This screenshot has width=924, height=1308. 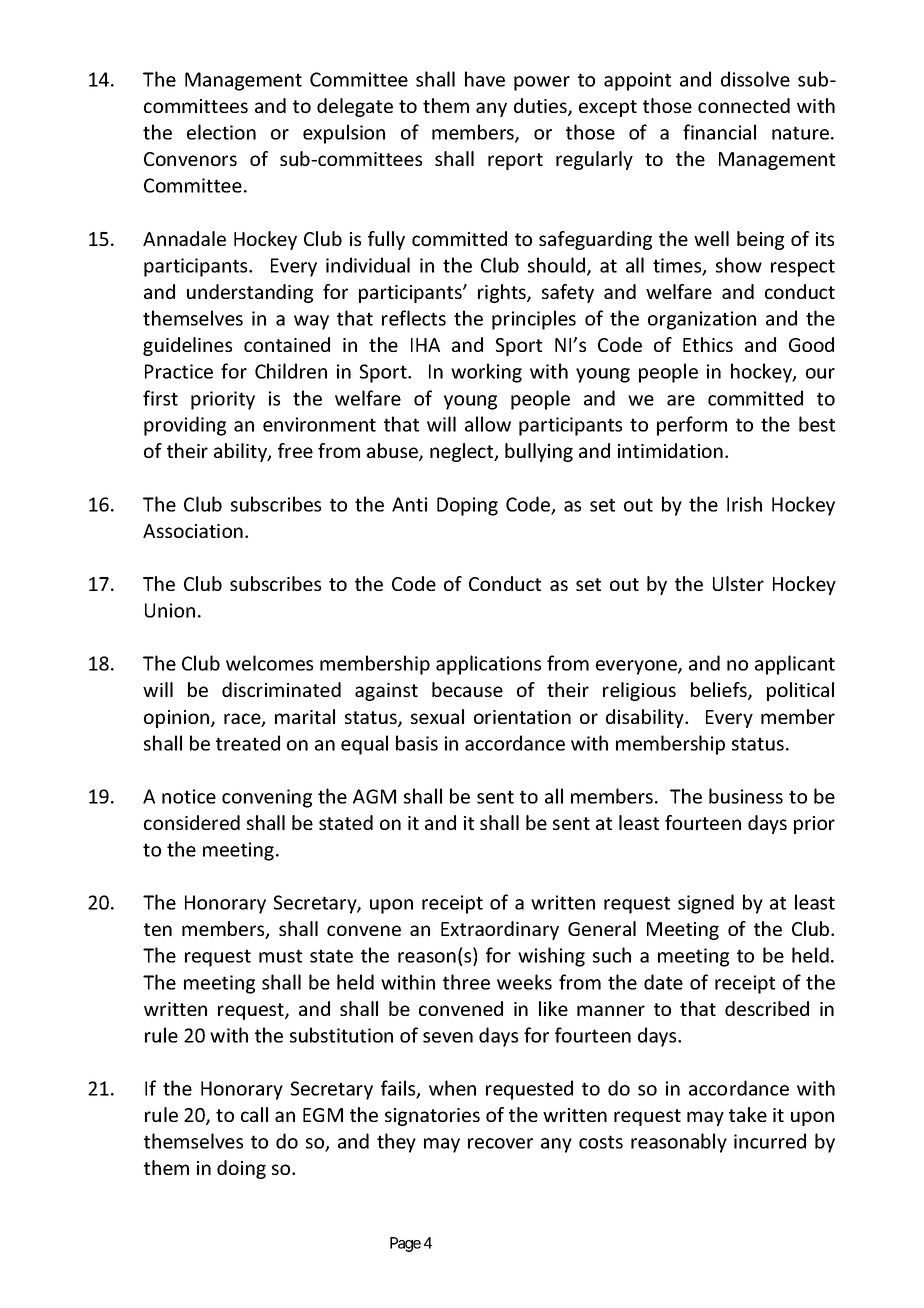 I want to click on election, so click(x=221, y=132).
